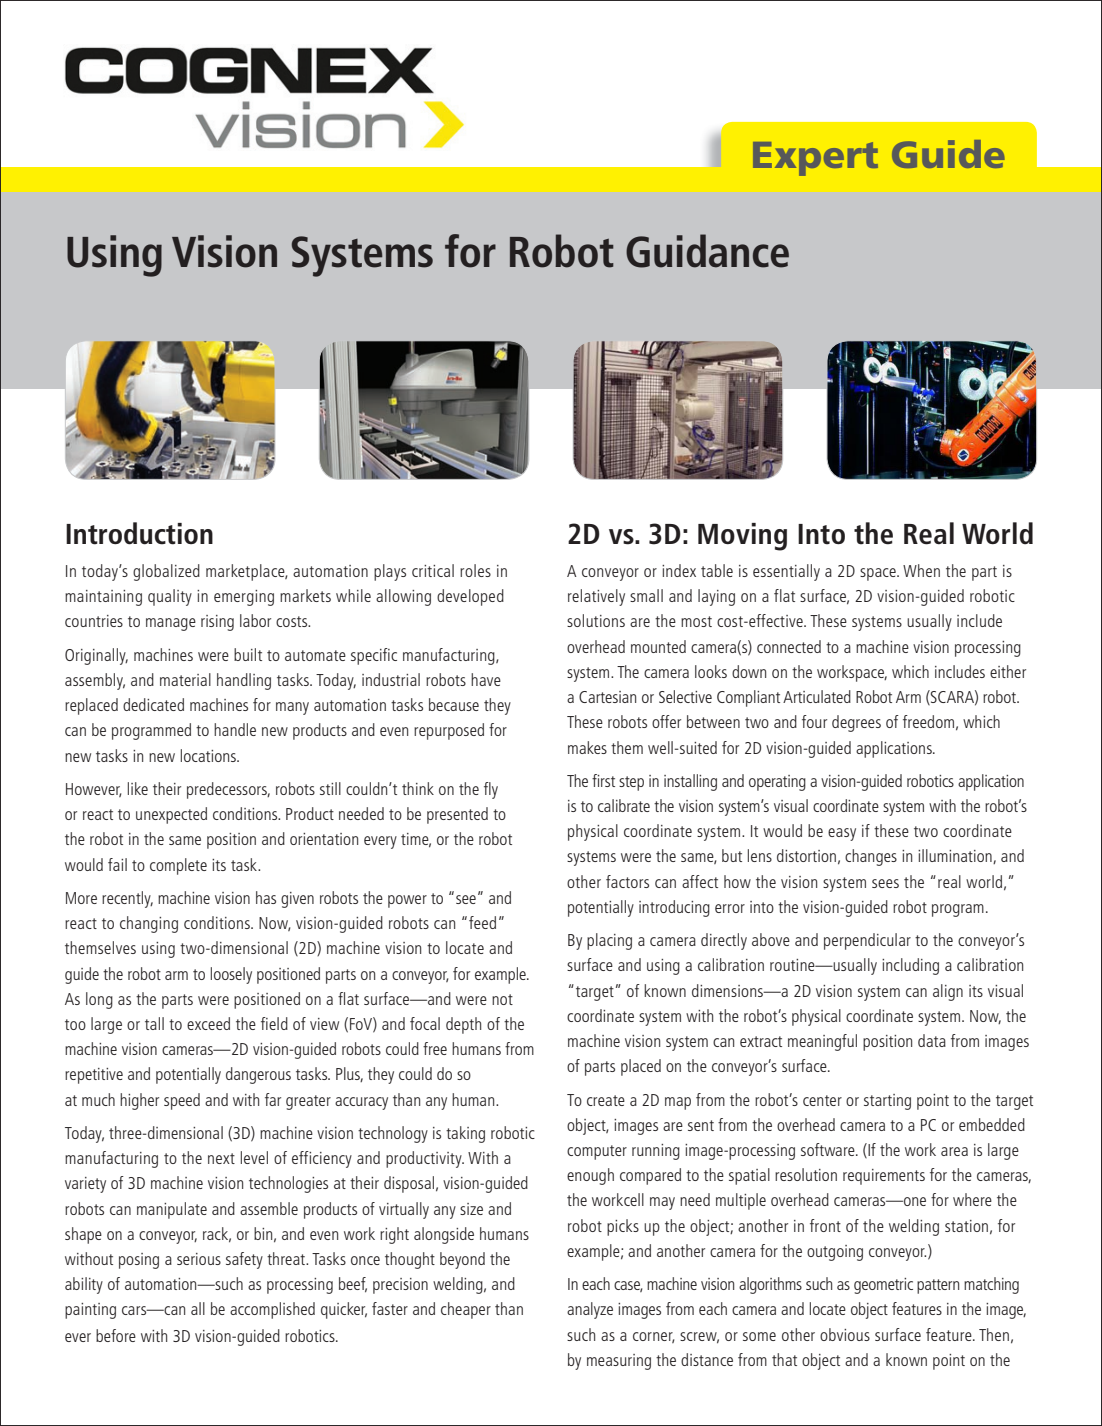  I want to click on Expert, so click(815, 159).
